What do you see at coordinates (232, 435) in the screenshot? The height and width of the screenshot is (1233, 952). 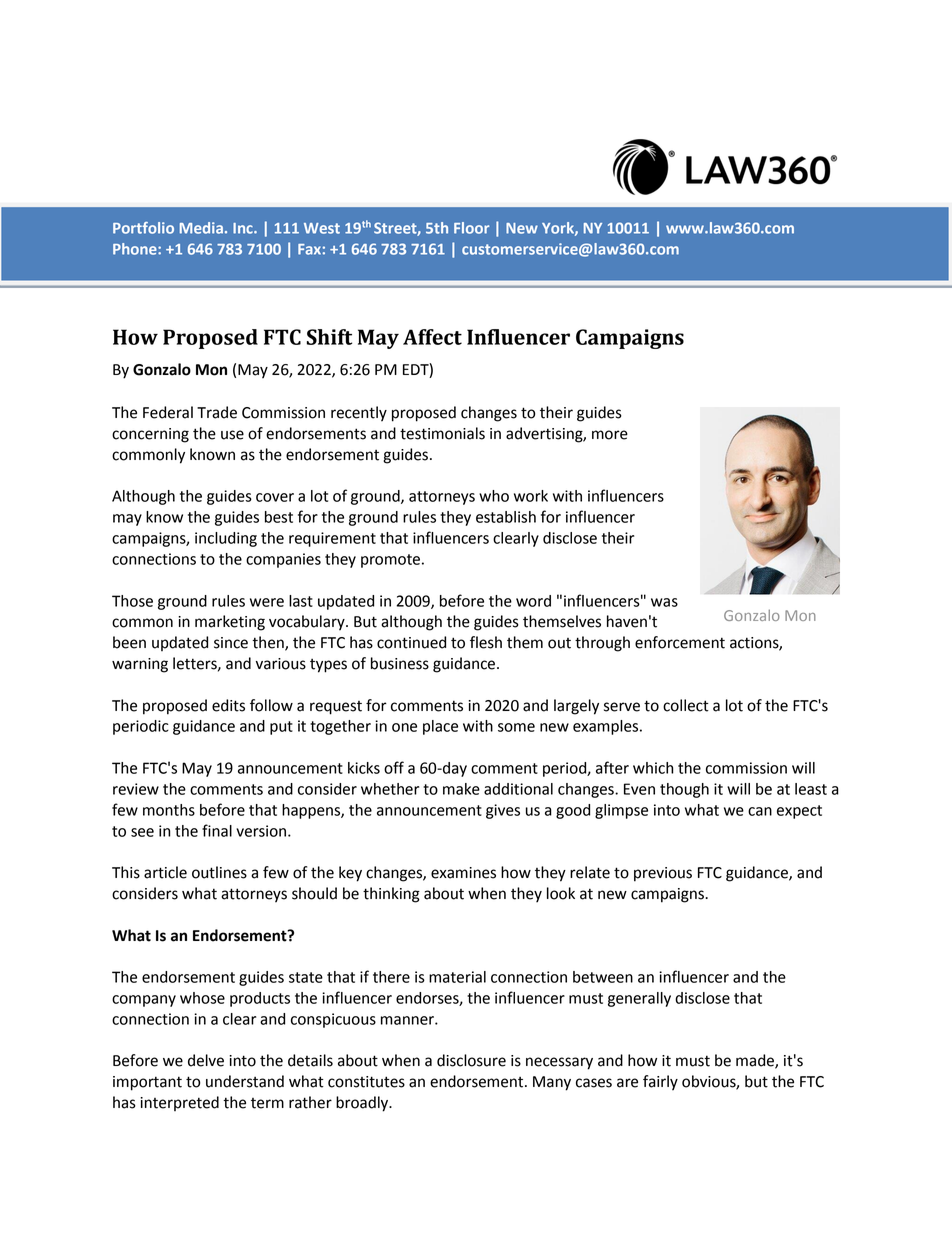 I see `use` at bounding box center [232, 435].
